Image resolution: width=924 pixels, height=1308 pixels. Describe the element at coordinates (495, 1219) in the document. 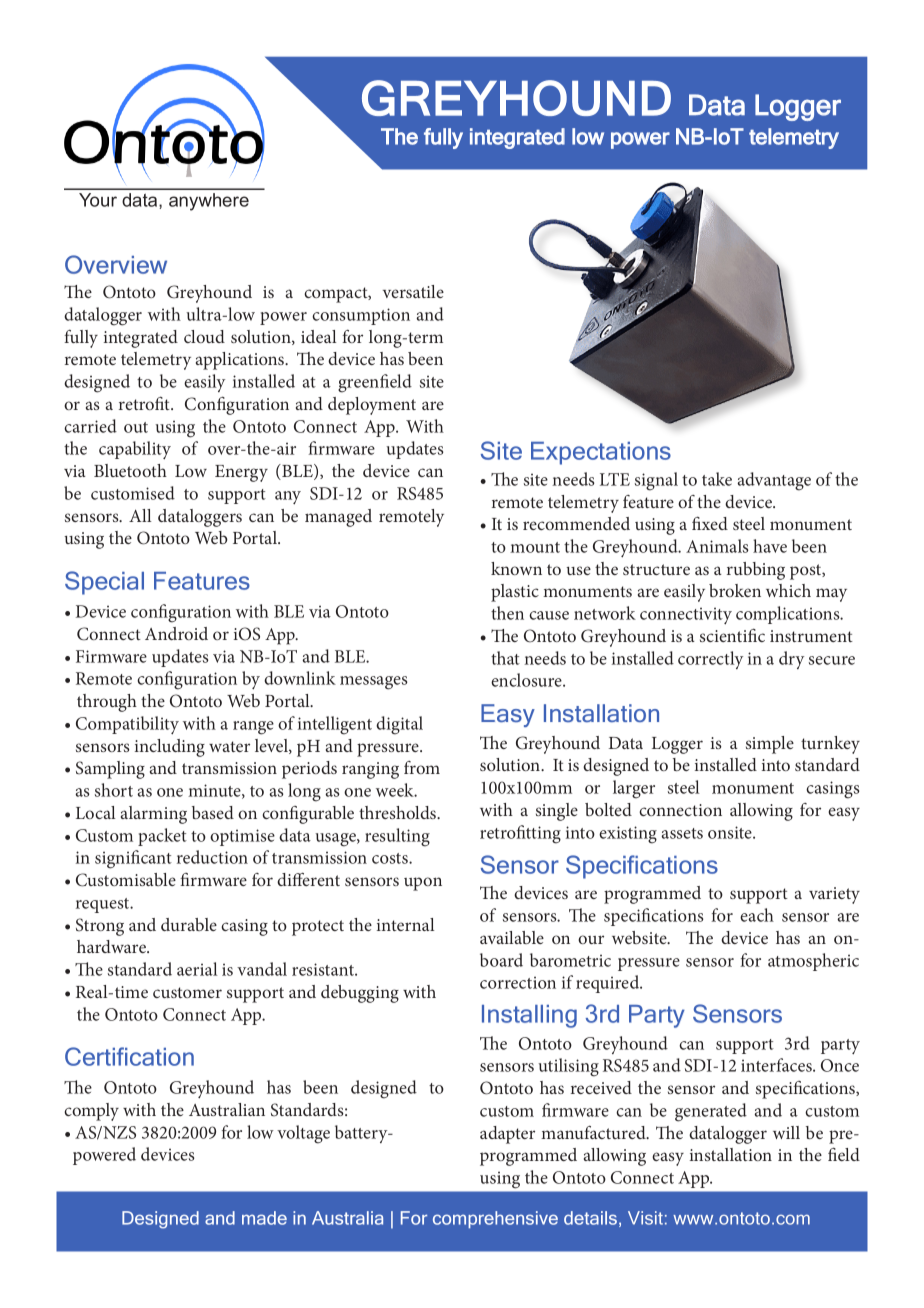

I see `comprehensive` at that location.
